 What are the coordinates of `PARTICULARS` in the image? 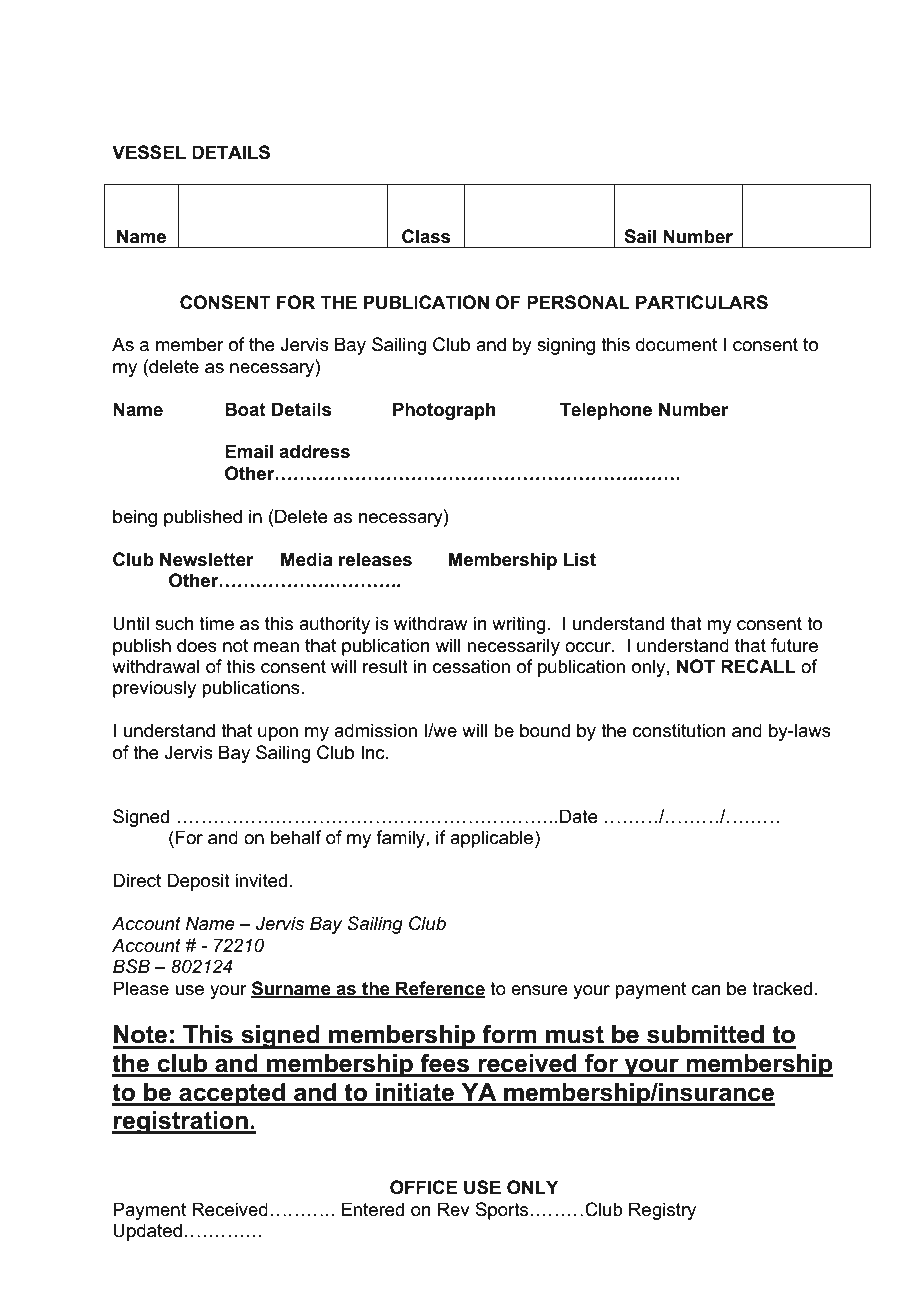 It's located at (702, 302).
